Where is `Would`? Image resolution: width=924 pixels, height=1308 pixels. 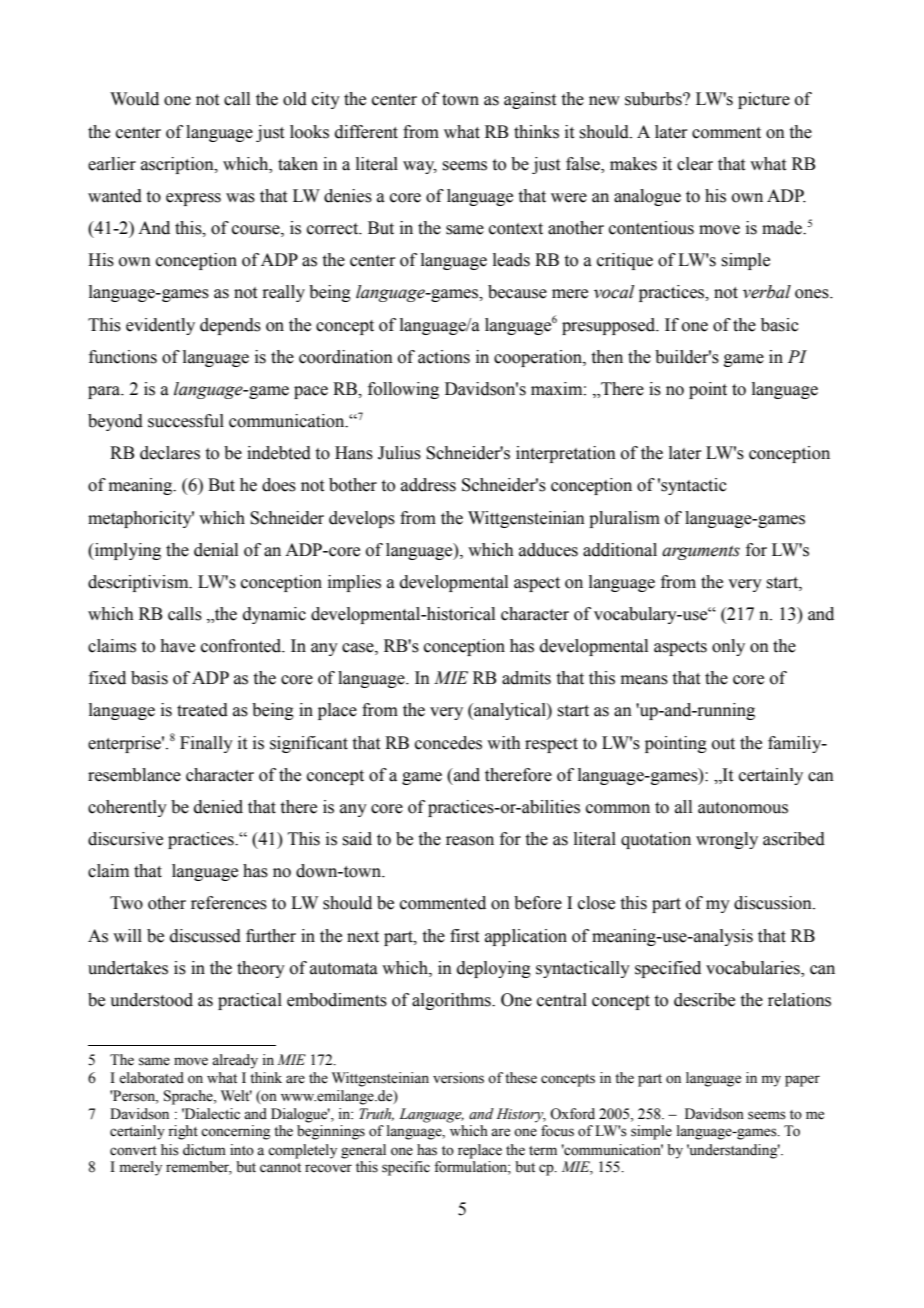
Would is located at coordinates (134, 99).
